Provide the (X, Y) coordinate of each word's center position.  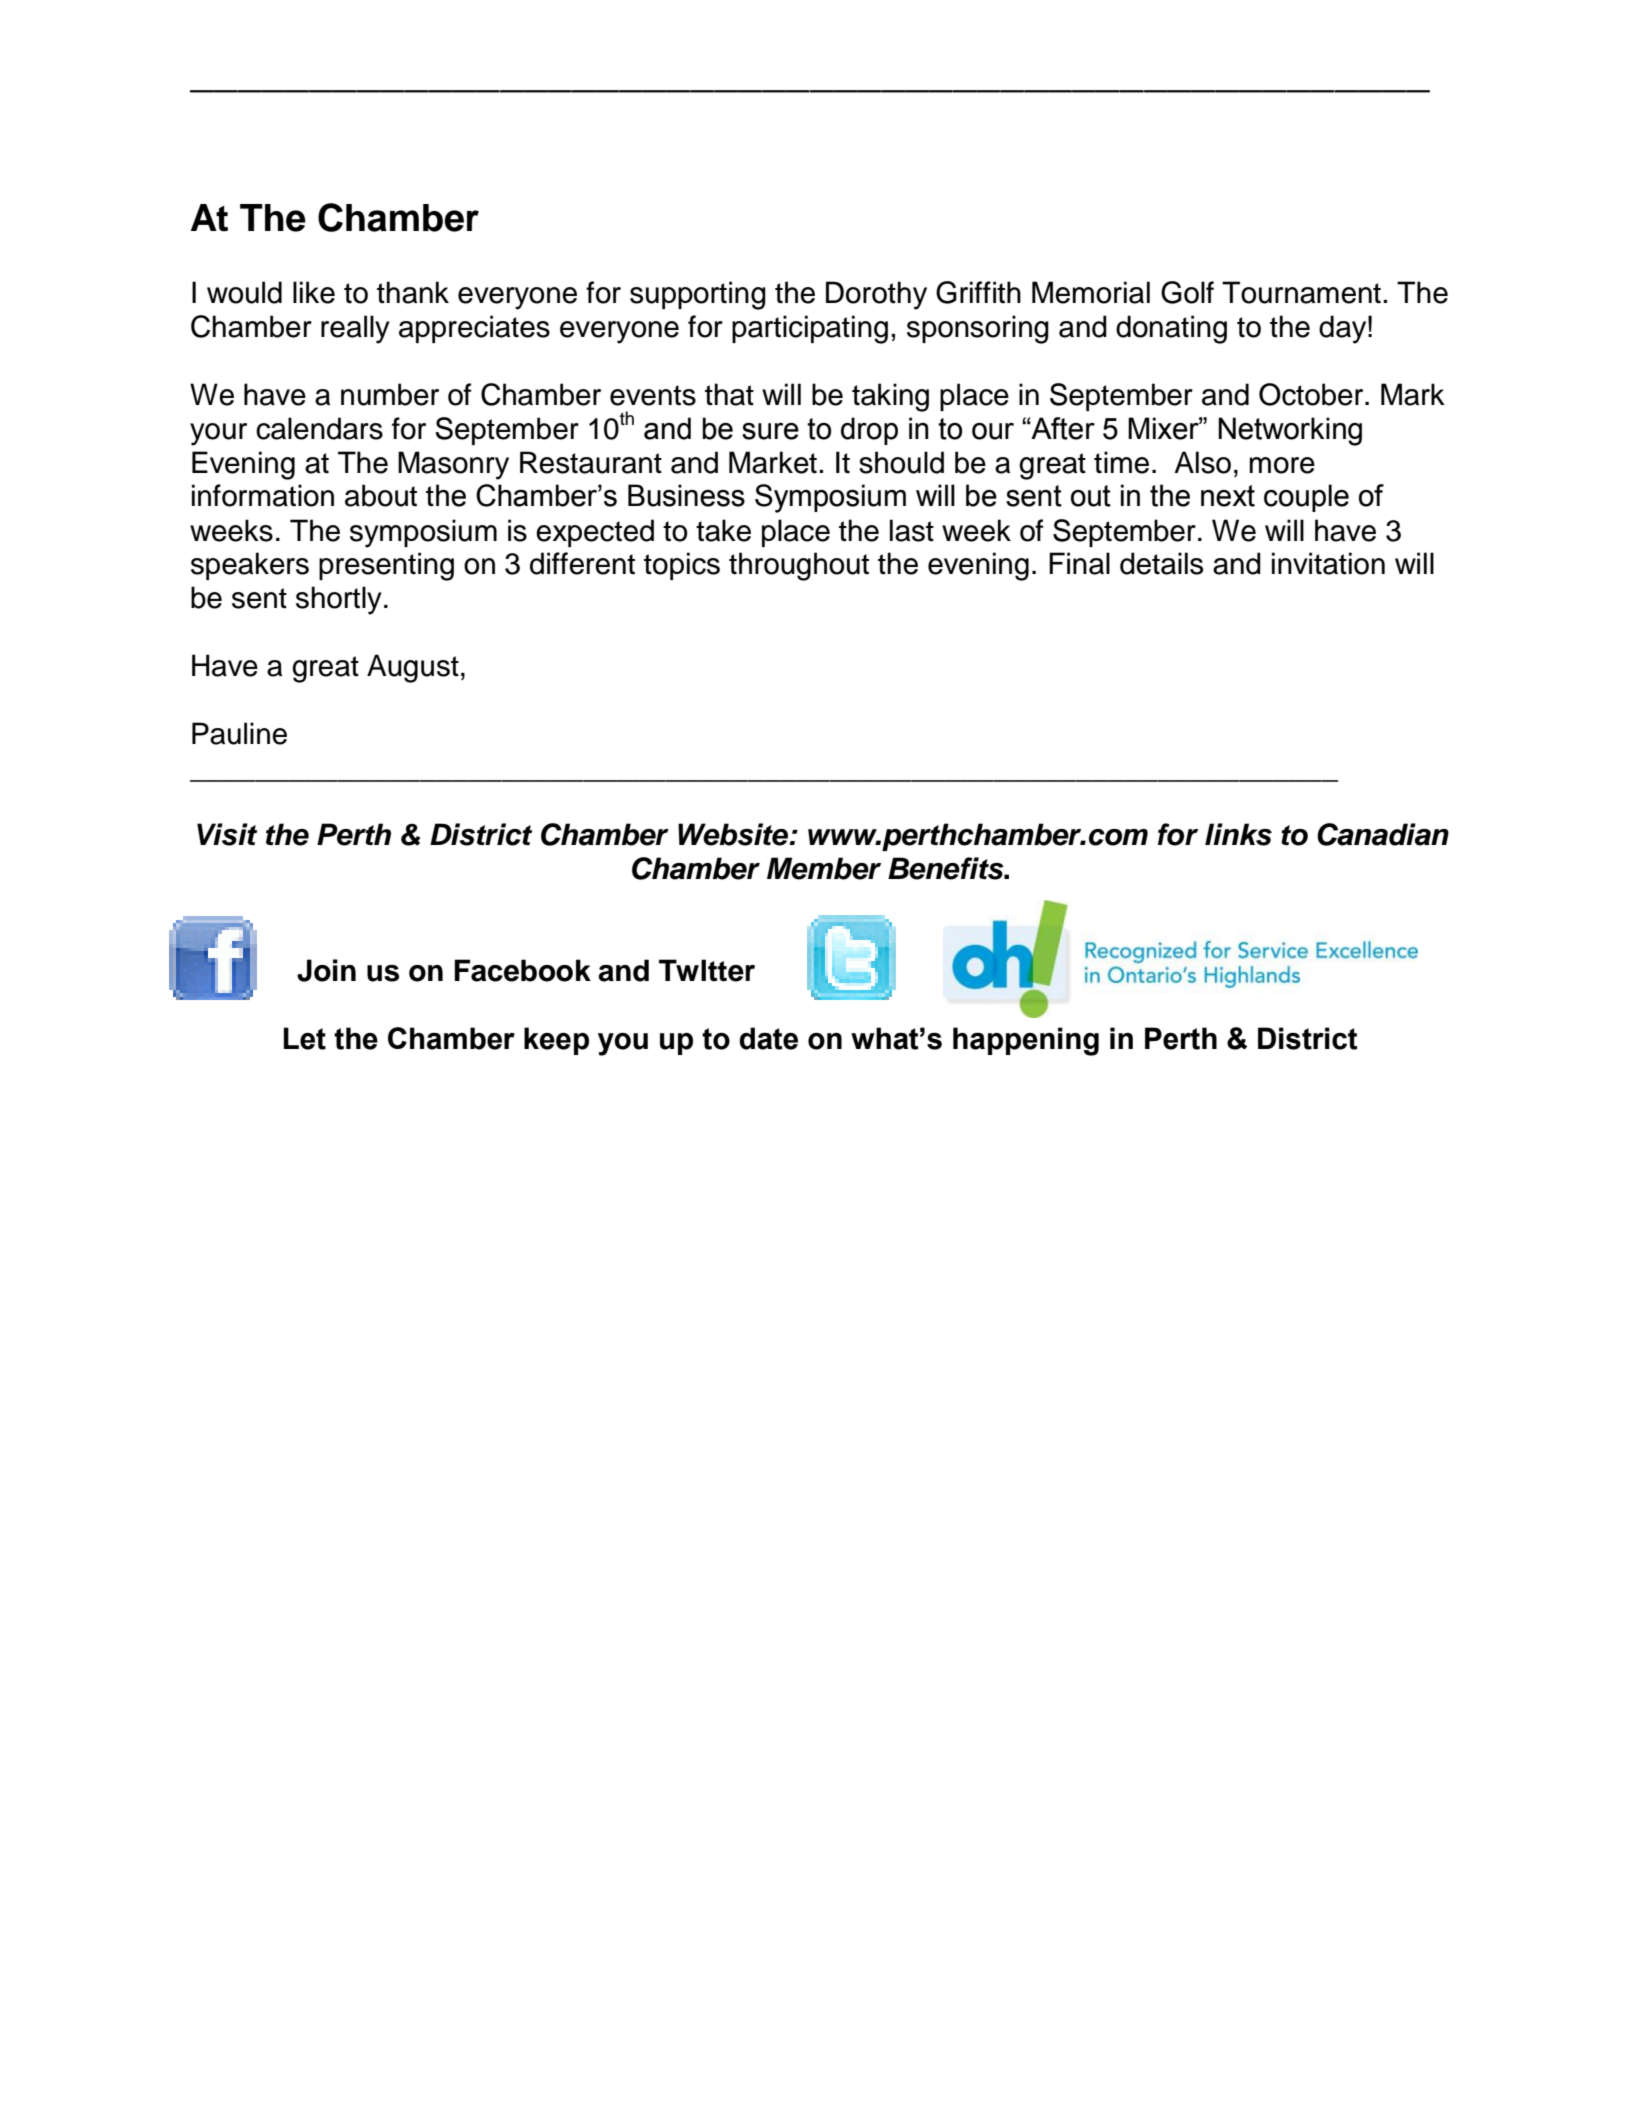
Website (734, 834)
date (768, 1038)
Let (304, 1038)
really (355, 329)
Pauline (239, 733)
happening (1026, 1041)
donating (1171, 329)
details (1161, 563)
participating (810, 329)
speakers (250, 566)
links (1238, 834)
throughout (799, 566)
